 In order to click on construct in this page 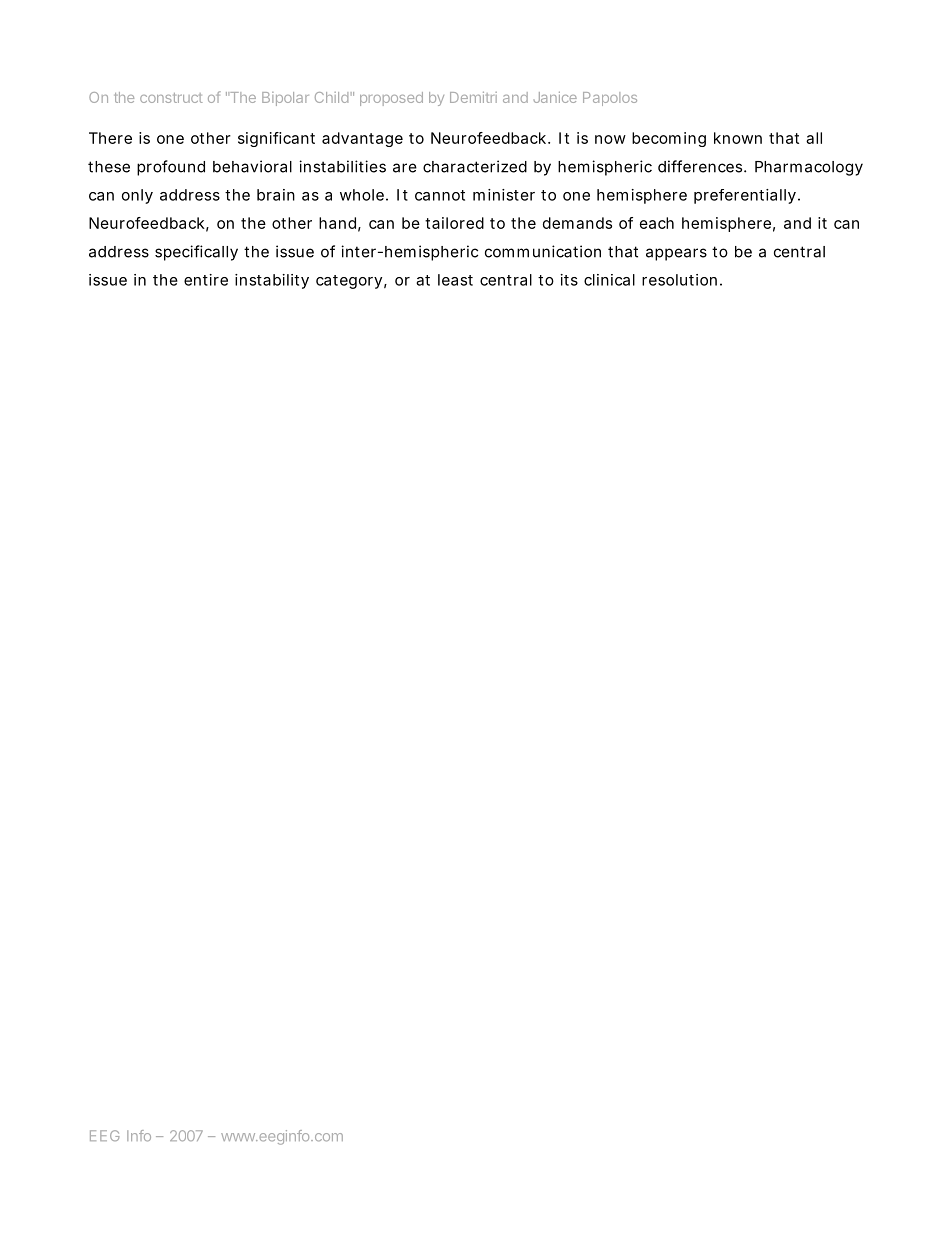, I will do `click(171, 98)`.
